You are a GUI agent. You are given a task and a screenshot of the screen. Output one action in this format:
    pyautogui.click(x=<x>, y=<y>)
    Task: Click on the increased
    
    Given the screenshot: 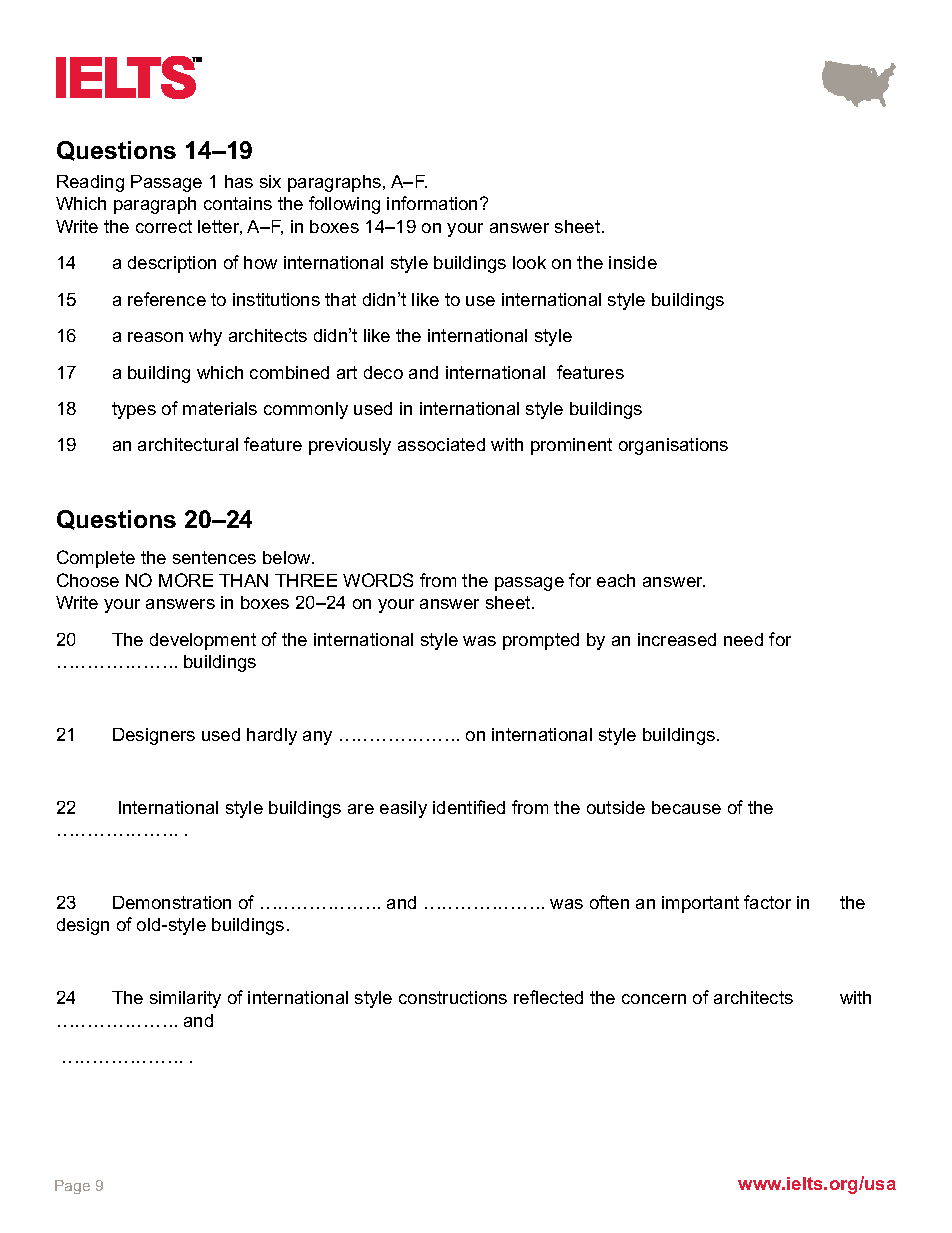 What is the action you would take?
    pyautogui.click(x=677, y=639)
